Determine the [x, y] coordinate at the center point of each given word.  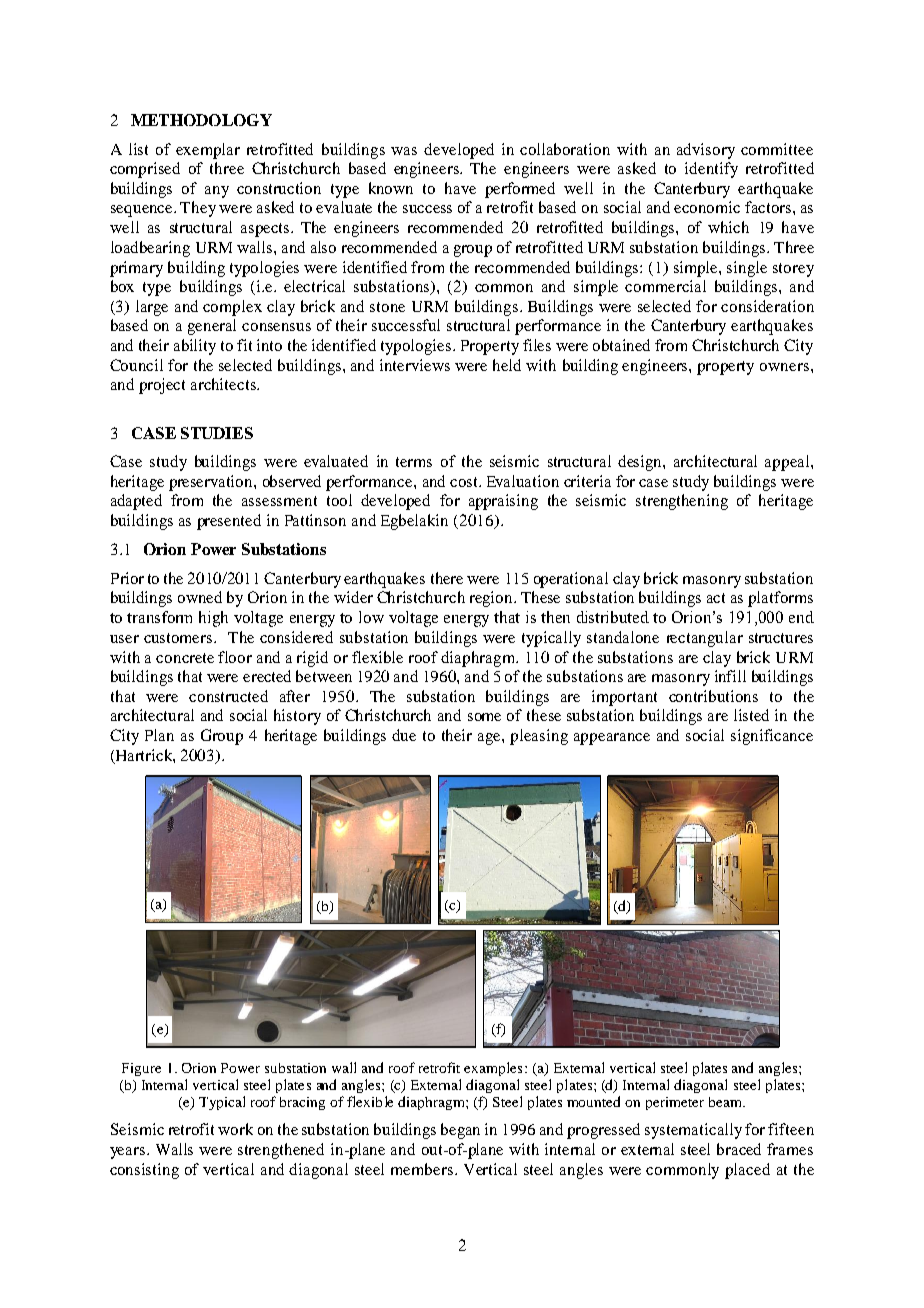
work [235, 1129]
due [404, 735]
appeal [788, 463]
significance [772, 737]
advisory [706, 151]
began [460, 1131]
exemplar [208, 151]
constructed [228, 696]
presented [229, 522]
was [404, 151]
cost [465, 482]
